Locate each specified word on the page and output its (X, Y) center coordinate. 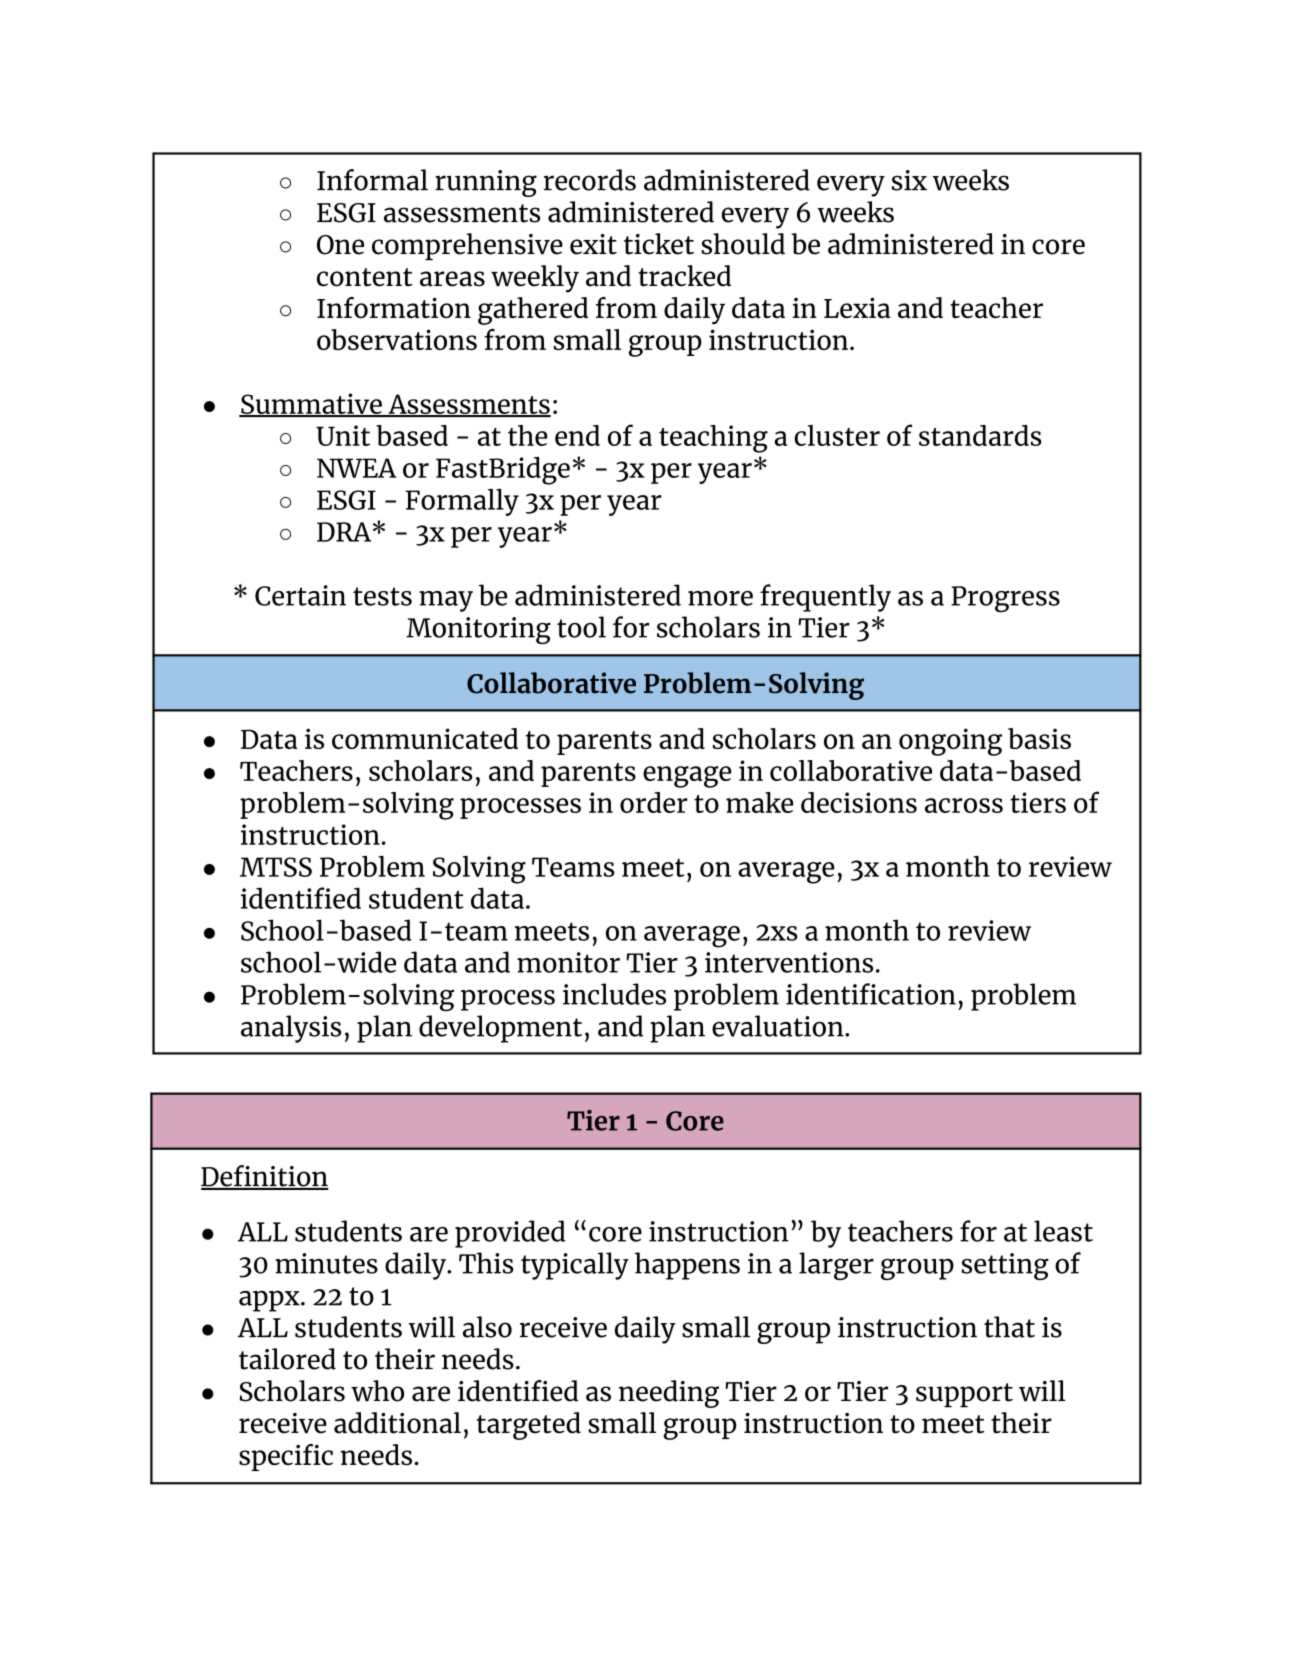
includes (614, 994)
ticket (659, 244)
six (909, 180)
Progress (1005, 599)
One (340, 245)
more (720, 598)
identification (871, 994)
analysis (291, 1029)
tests (382, 596)
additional (397, 1423)
